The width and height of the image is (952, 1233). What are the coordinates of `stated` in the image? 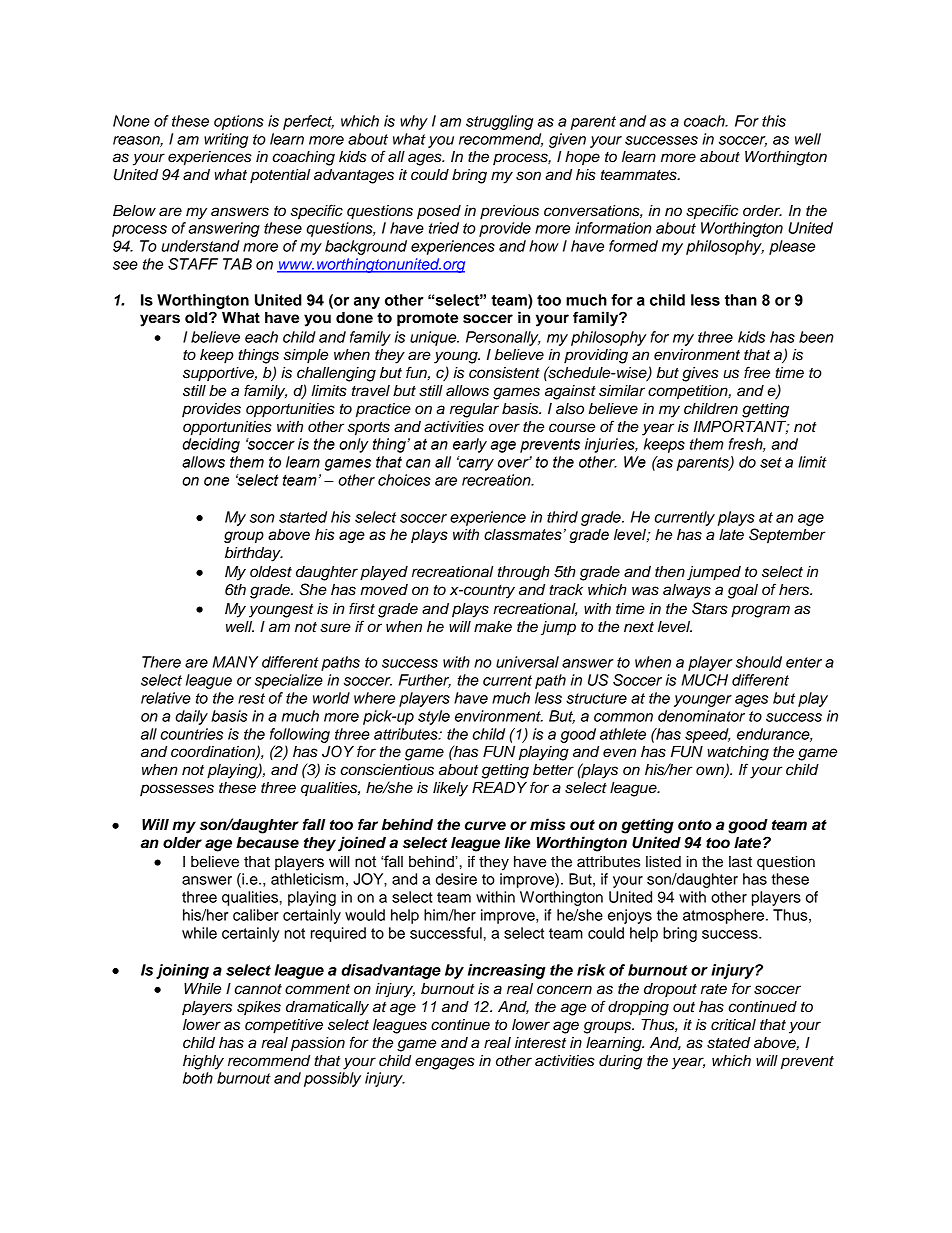 It's located at (728, 1043).
